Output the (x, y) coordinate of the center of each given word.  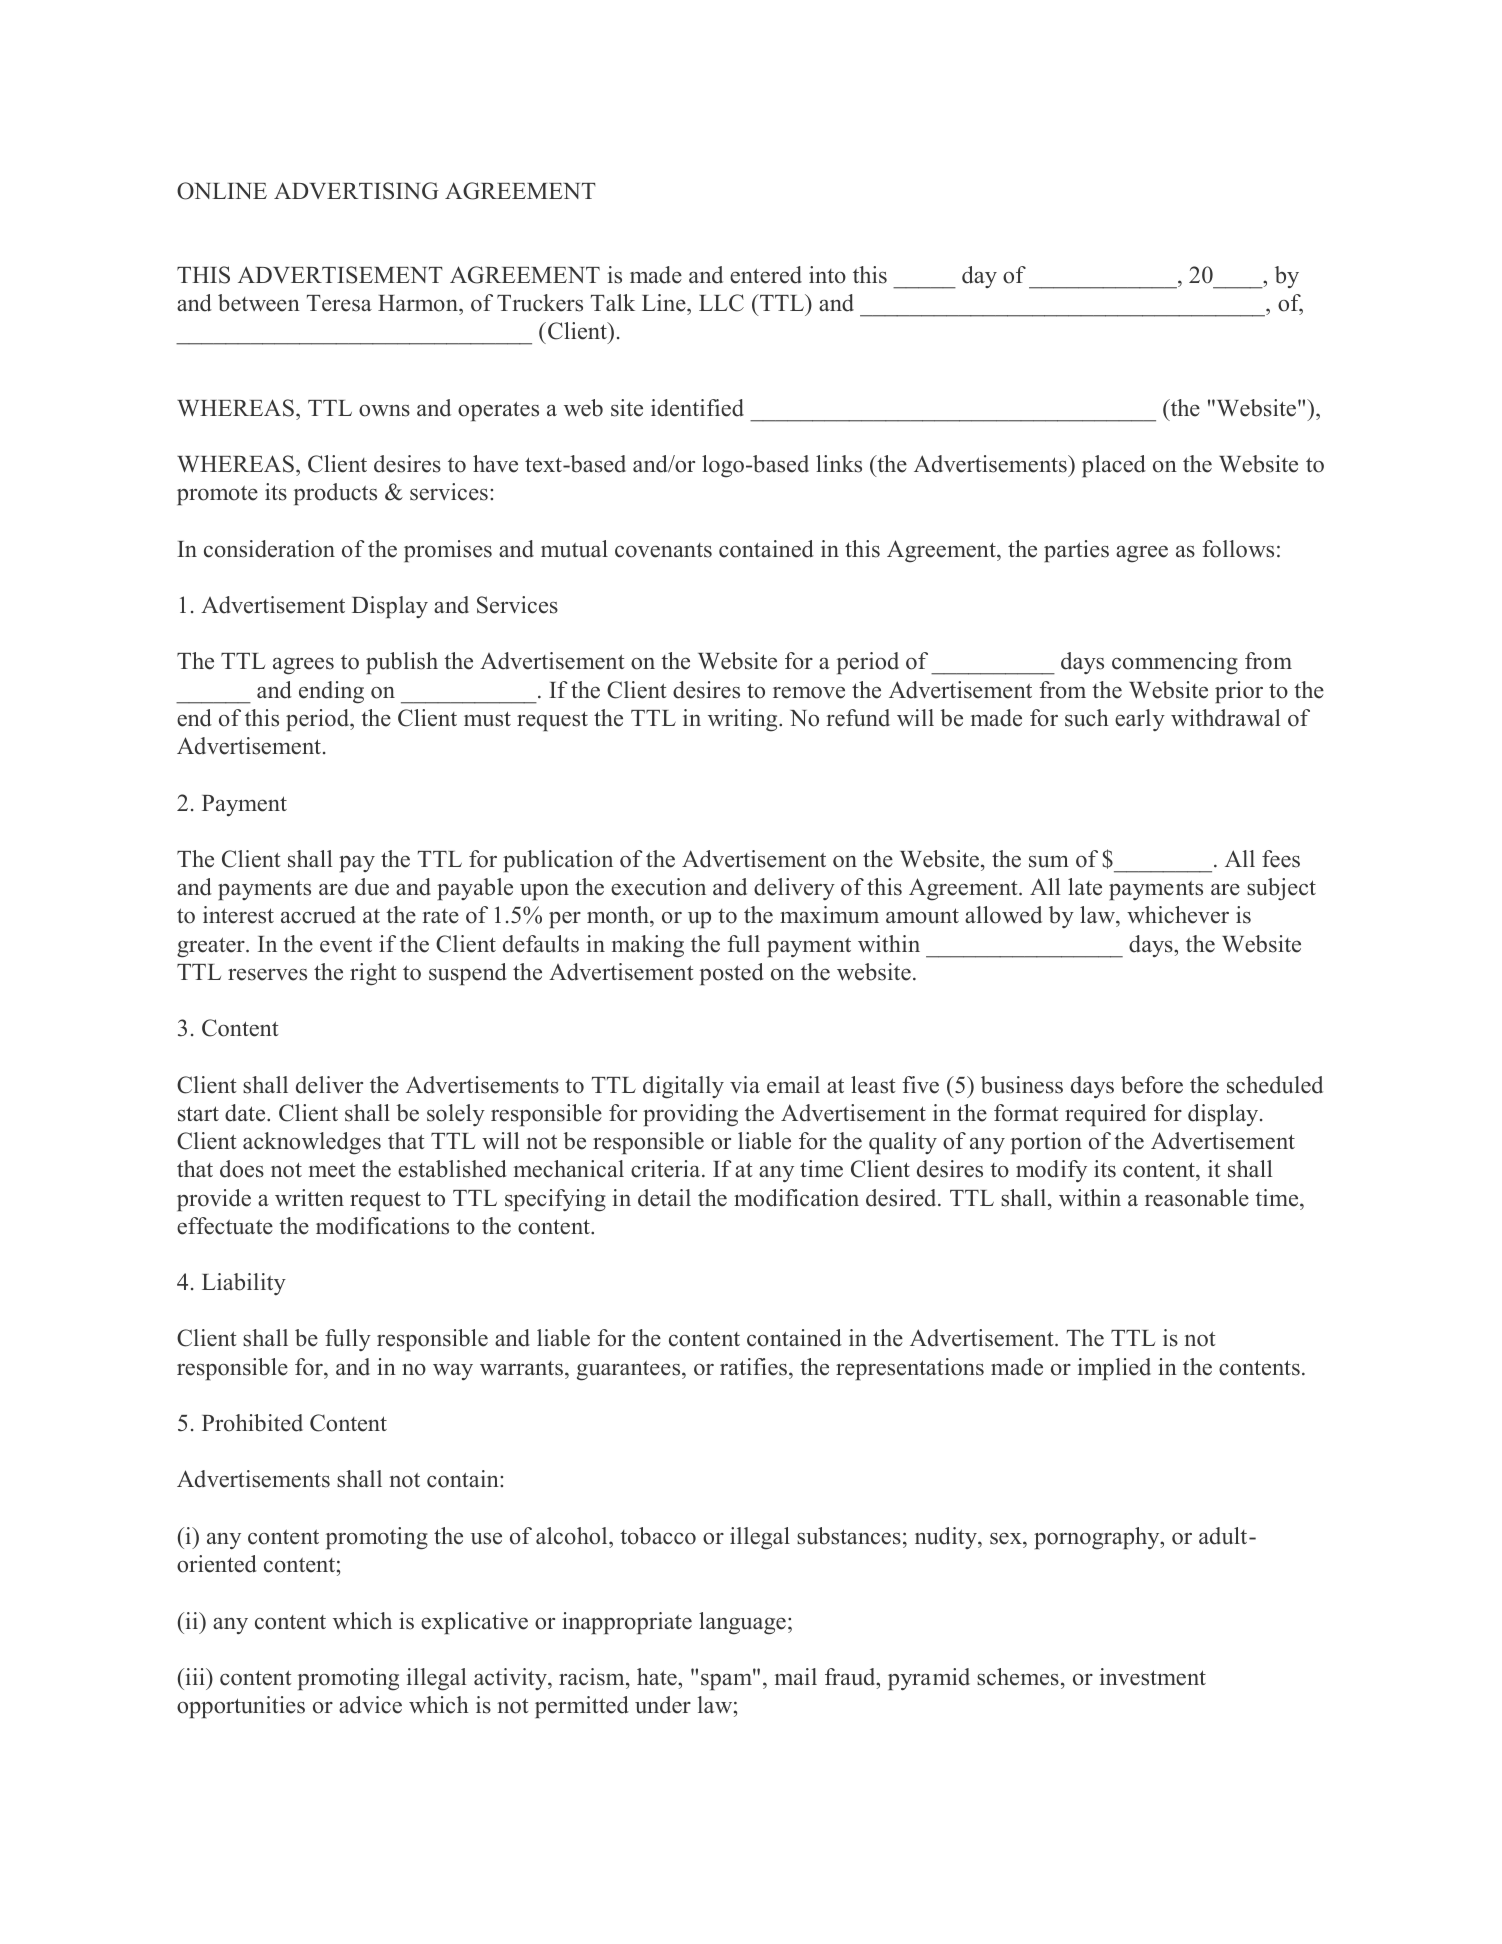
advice (370, 1705)
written (309, 1198)
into (827, 275)
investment (1153, 1677)
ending (331, 692)
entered (766, 275)
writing (744, 720)
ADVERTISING (356, 191)
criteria (667, 1169)
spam (727, 1681)
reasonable (1197, 1198)
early (1140, 720)
